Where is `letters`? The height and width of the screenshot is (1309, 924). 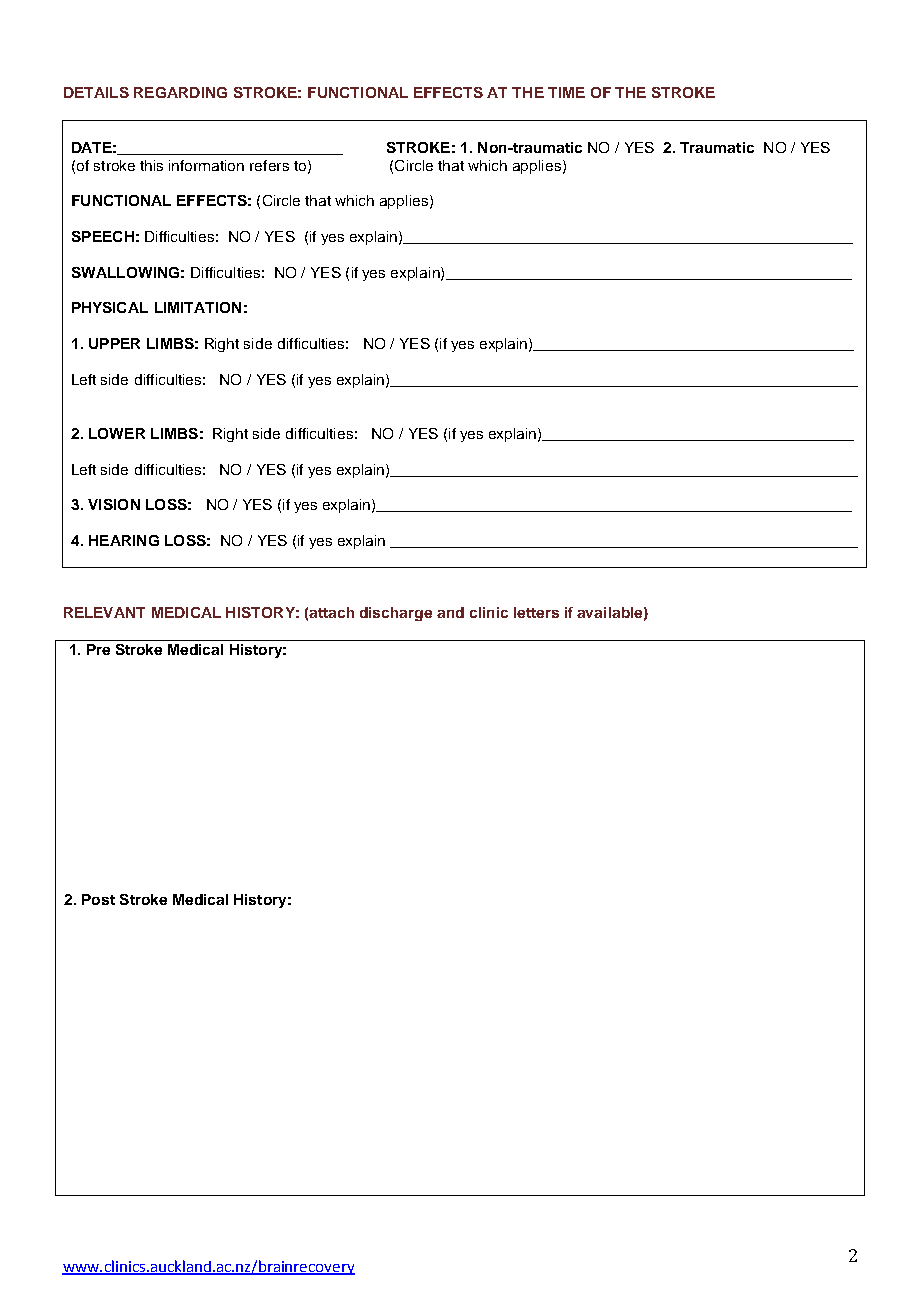 letters is located at coordinates (536, 612).
